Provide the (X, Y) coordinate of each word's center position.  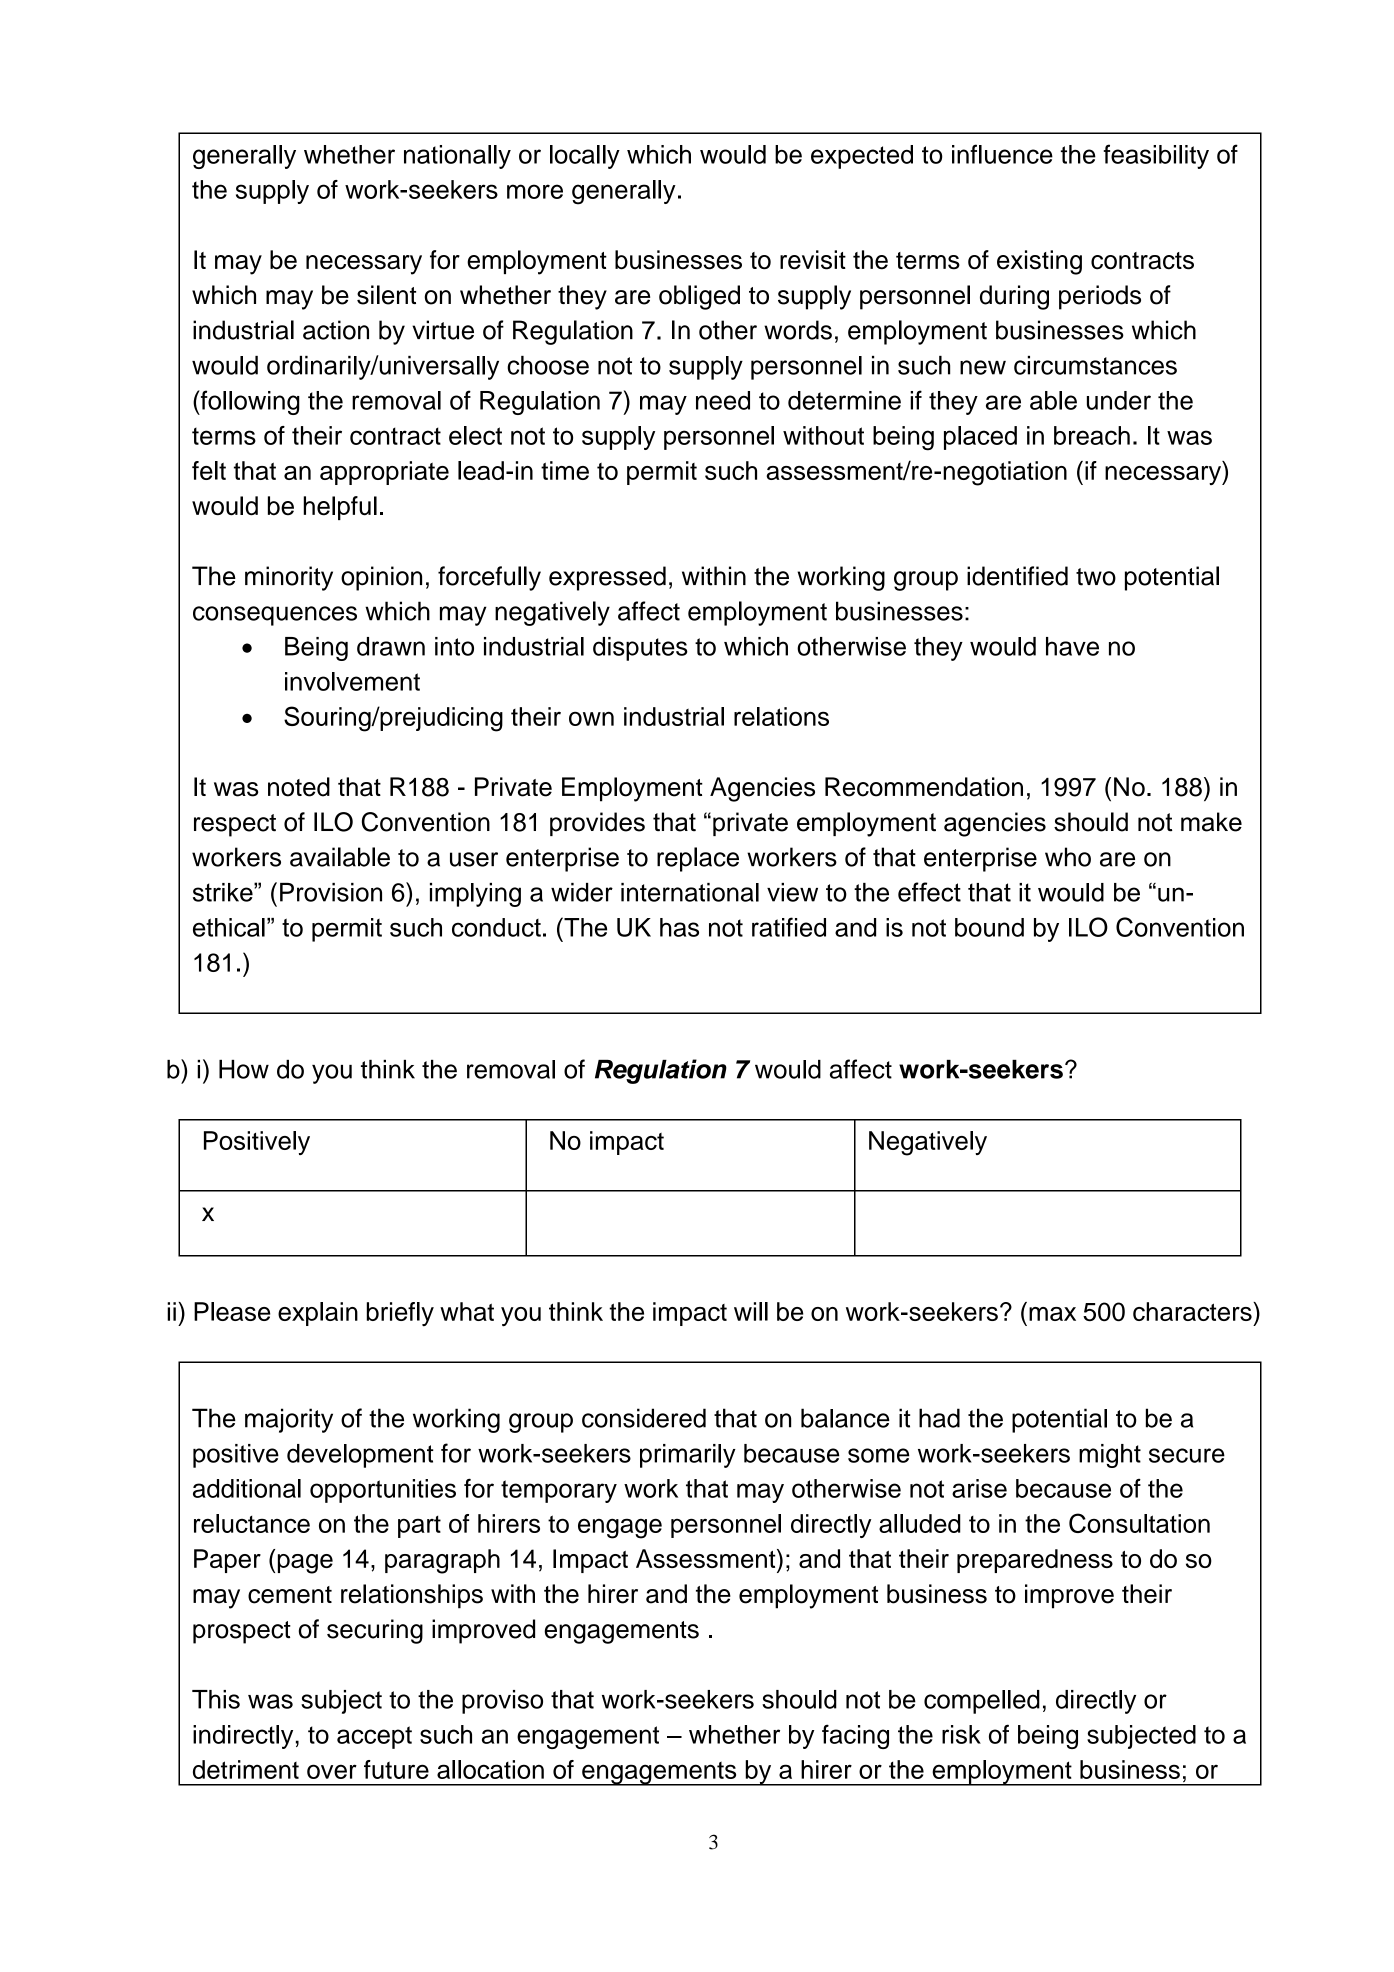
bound (989, 927)
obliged (699, 297)
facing (855, 1736)
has (679, 927)
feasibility (1156, 156)
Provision (331, 892)
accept (374, 1737)
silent (386, 295)
